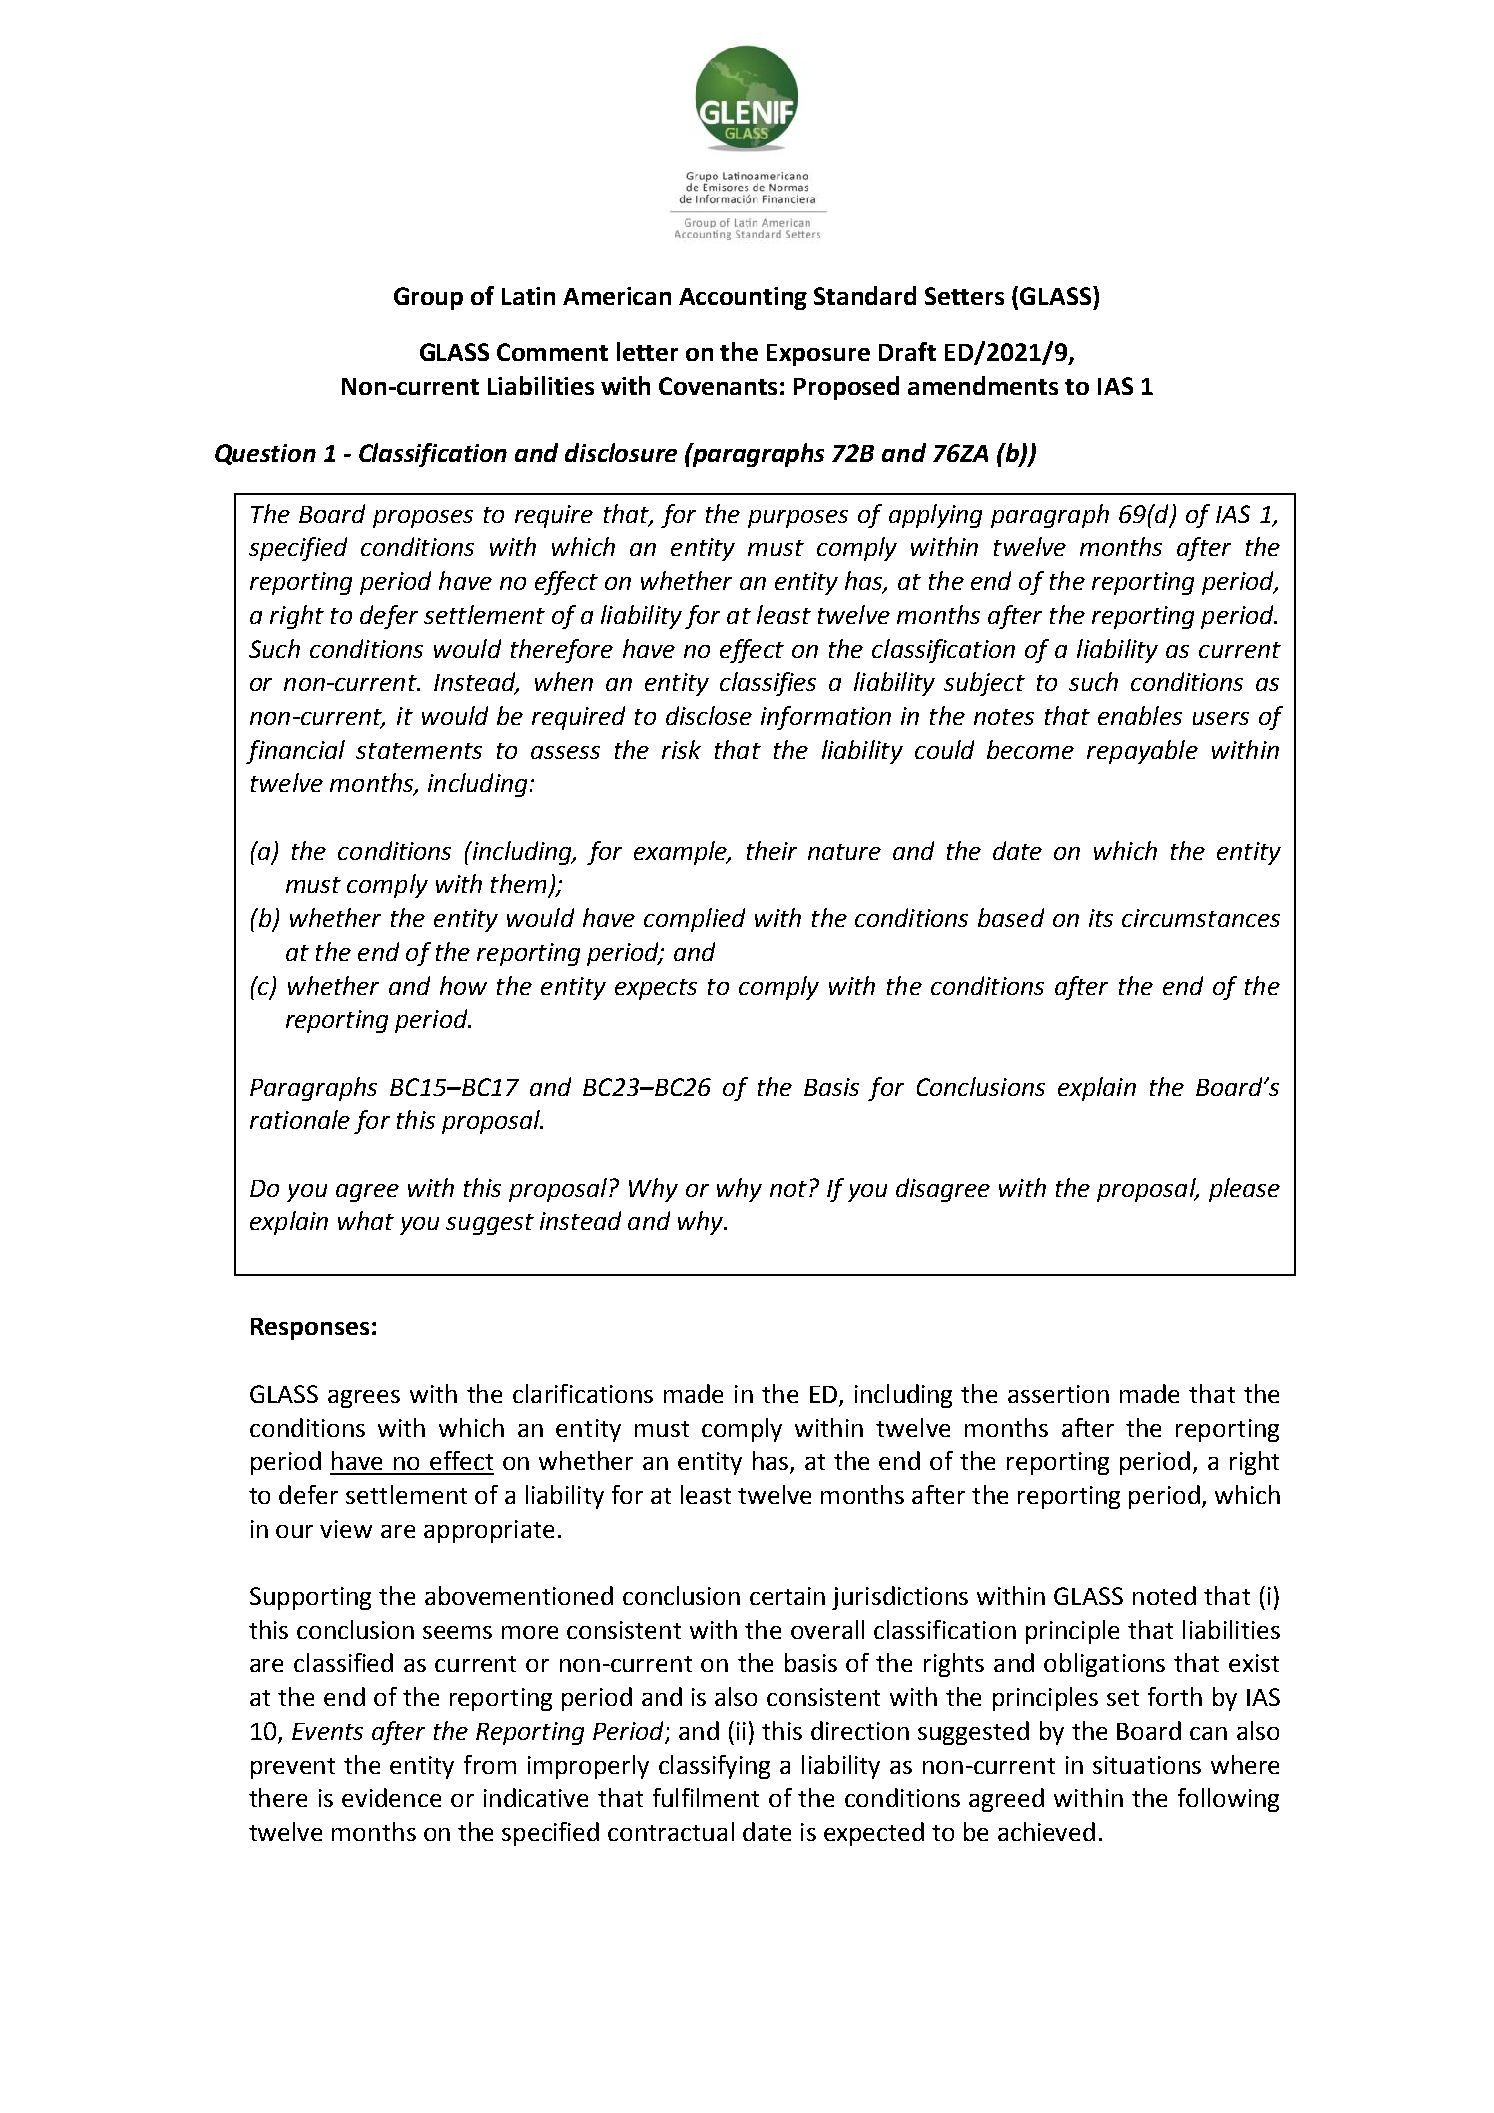 This screenshot has width=1494, height=2113. I want to click on please, so click(1244, 1190).
